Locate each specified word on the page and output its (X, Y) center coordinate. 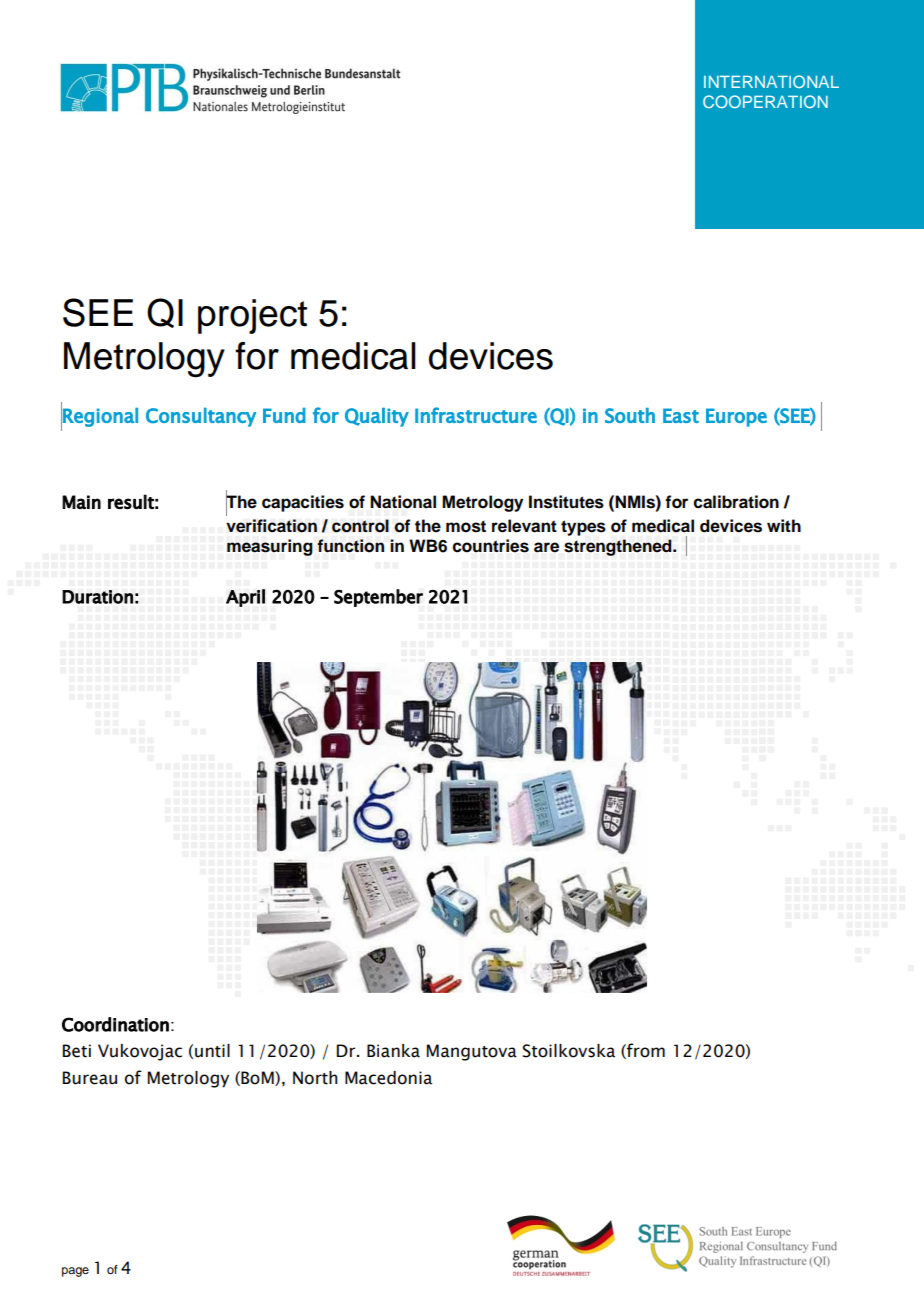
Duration (97, 597)
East (681, 415)
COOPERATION (765, 101)
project (252, 316)
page (75, 1272)
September (378, 598)
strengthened (619, 547)
